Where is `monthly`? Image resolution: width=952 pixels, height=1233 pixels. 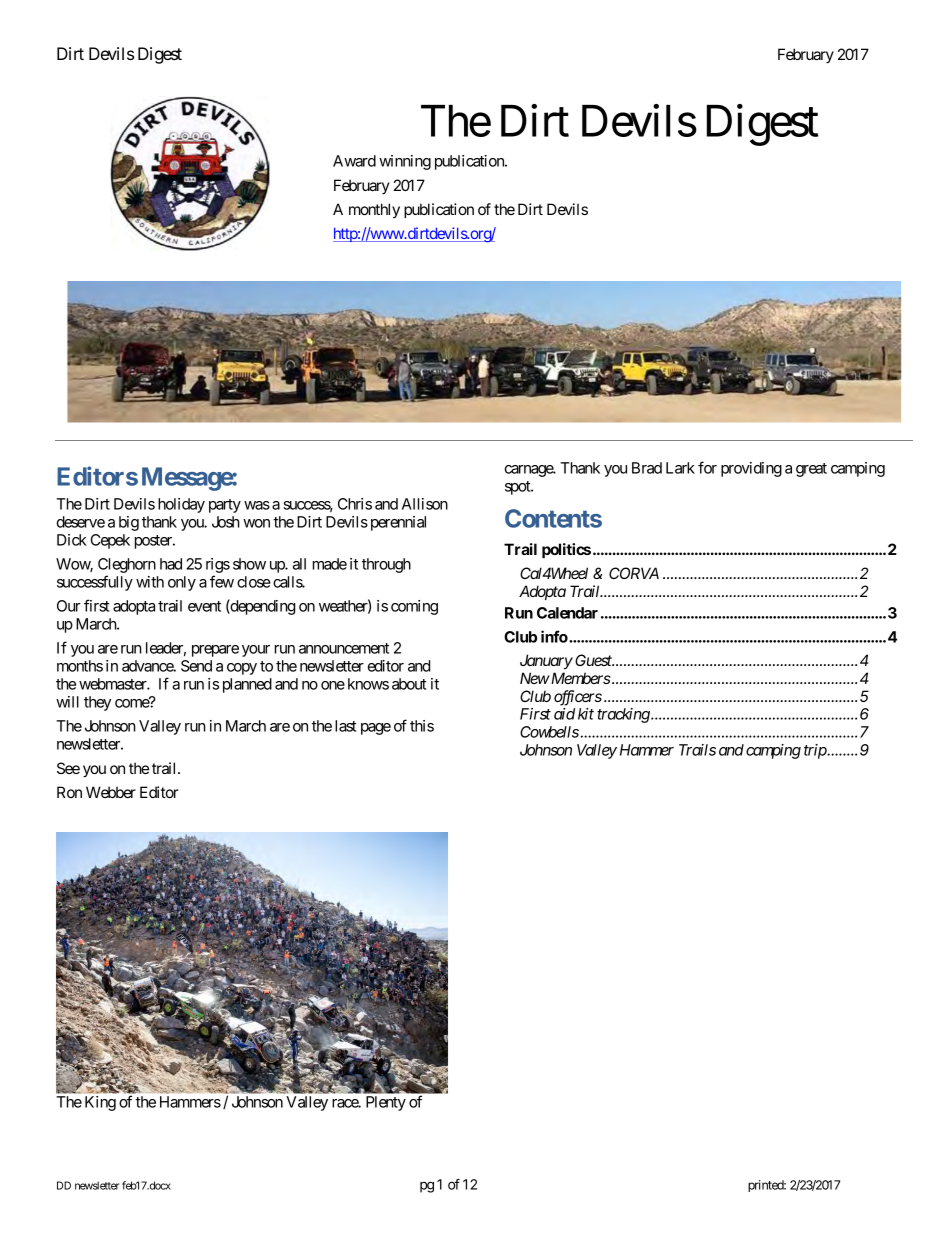 monthly is located at coordinates (374, 210).
